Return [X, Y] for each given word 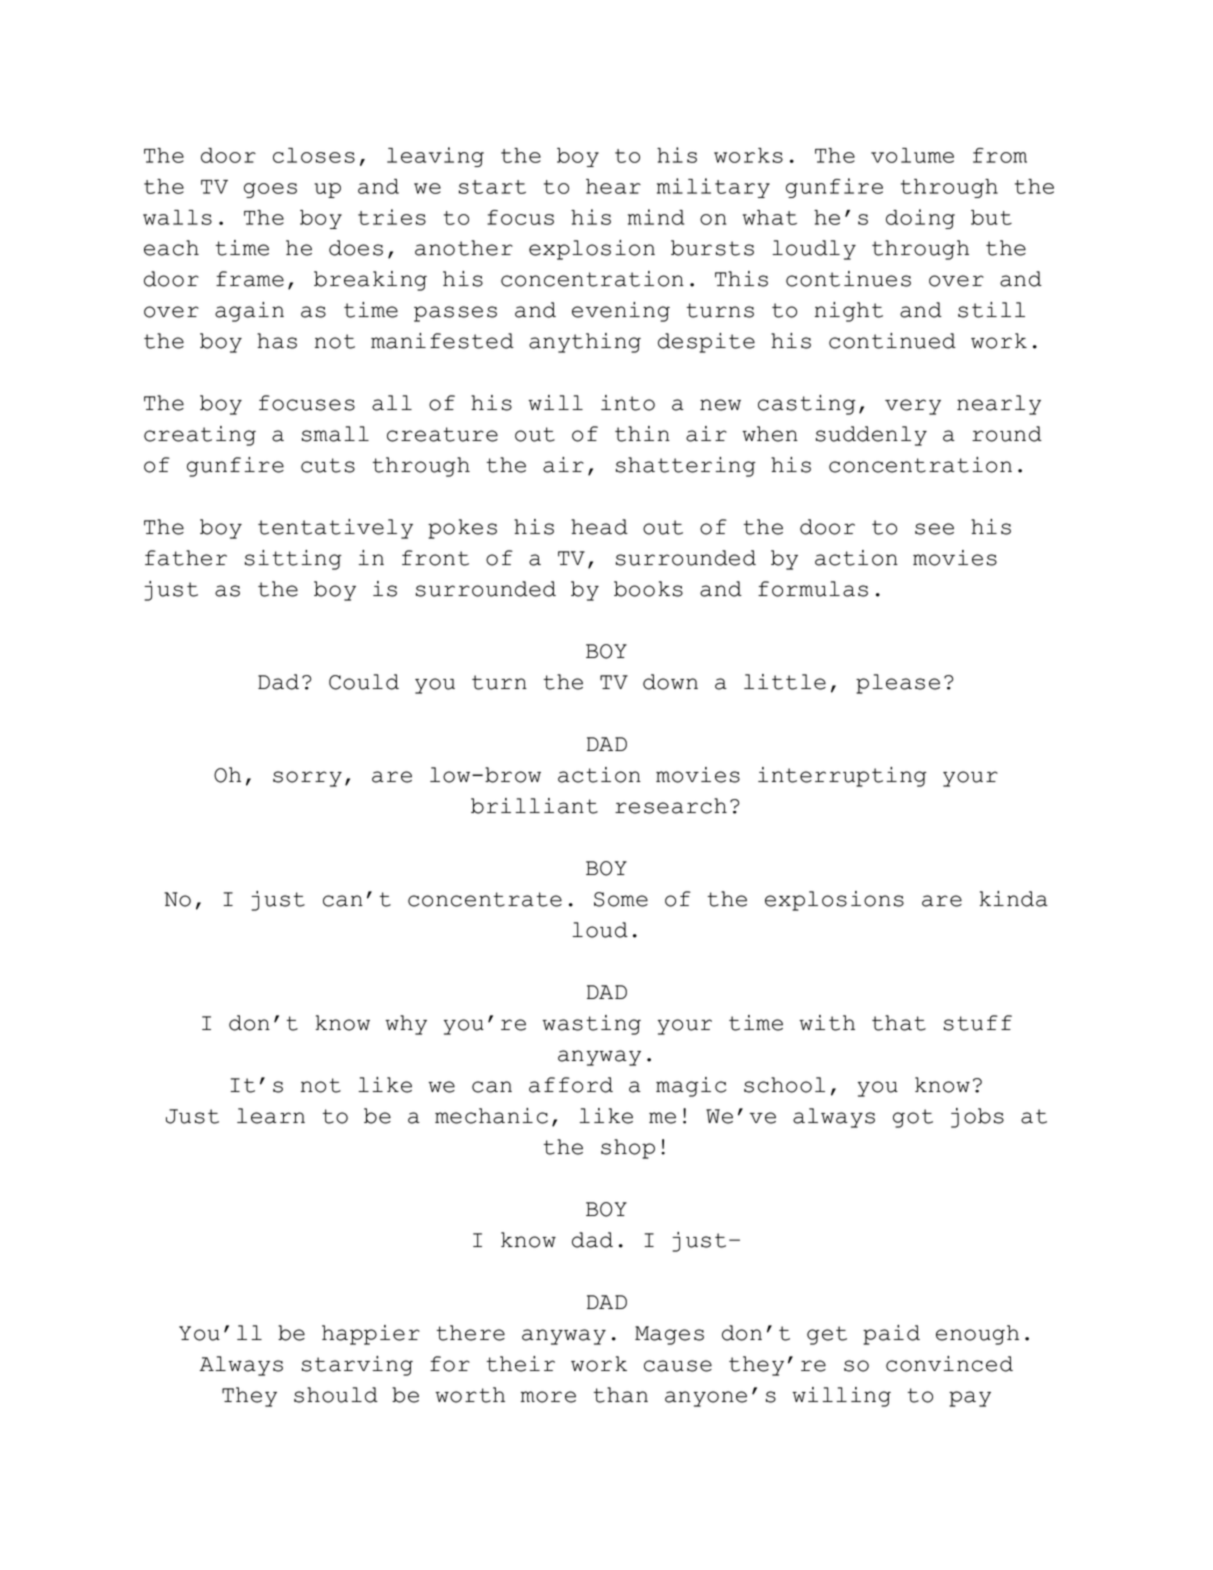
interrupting [842, 777]
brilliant [534, 806]
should [336, 1395]
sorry [307, 779]
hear [613, 186]
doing [920, 219]
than [620, 1395]
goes [270, 190]
